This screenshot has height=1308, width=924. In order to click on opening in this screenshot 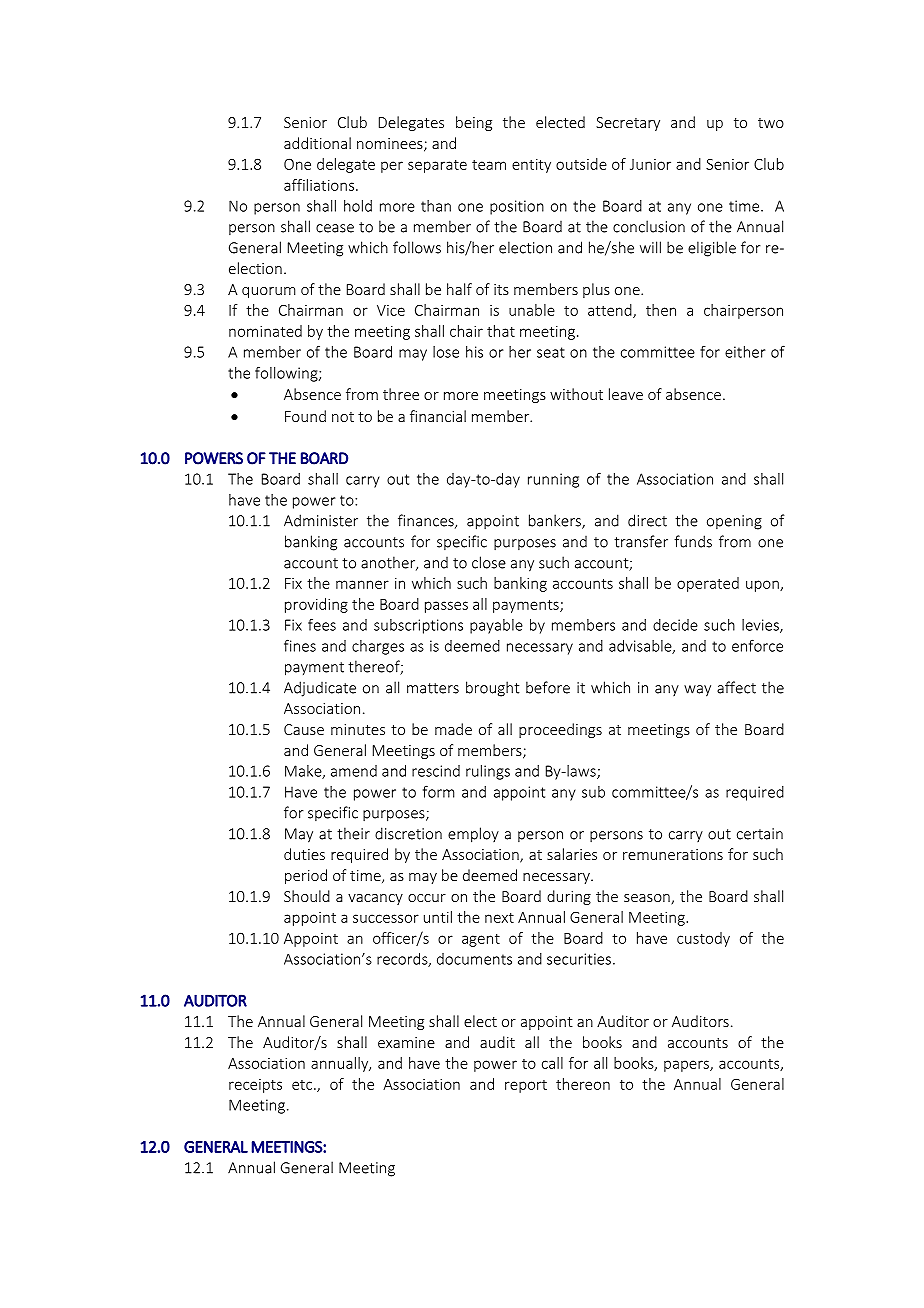, I will do `click(734, 522)`.
